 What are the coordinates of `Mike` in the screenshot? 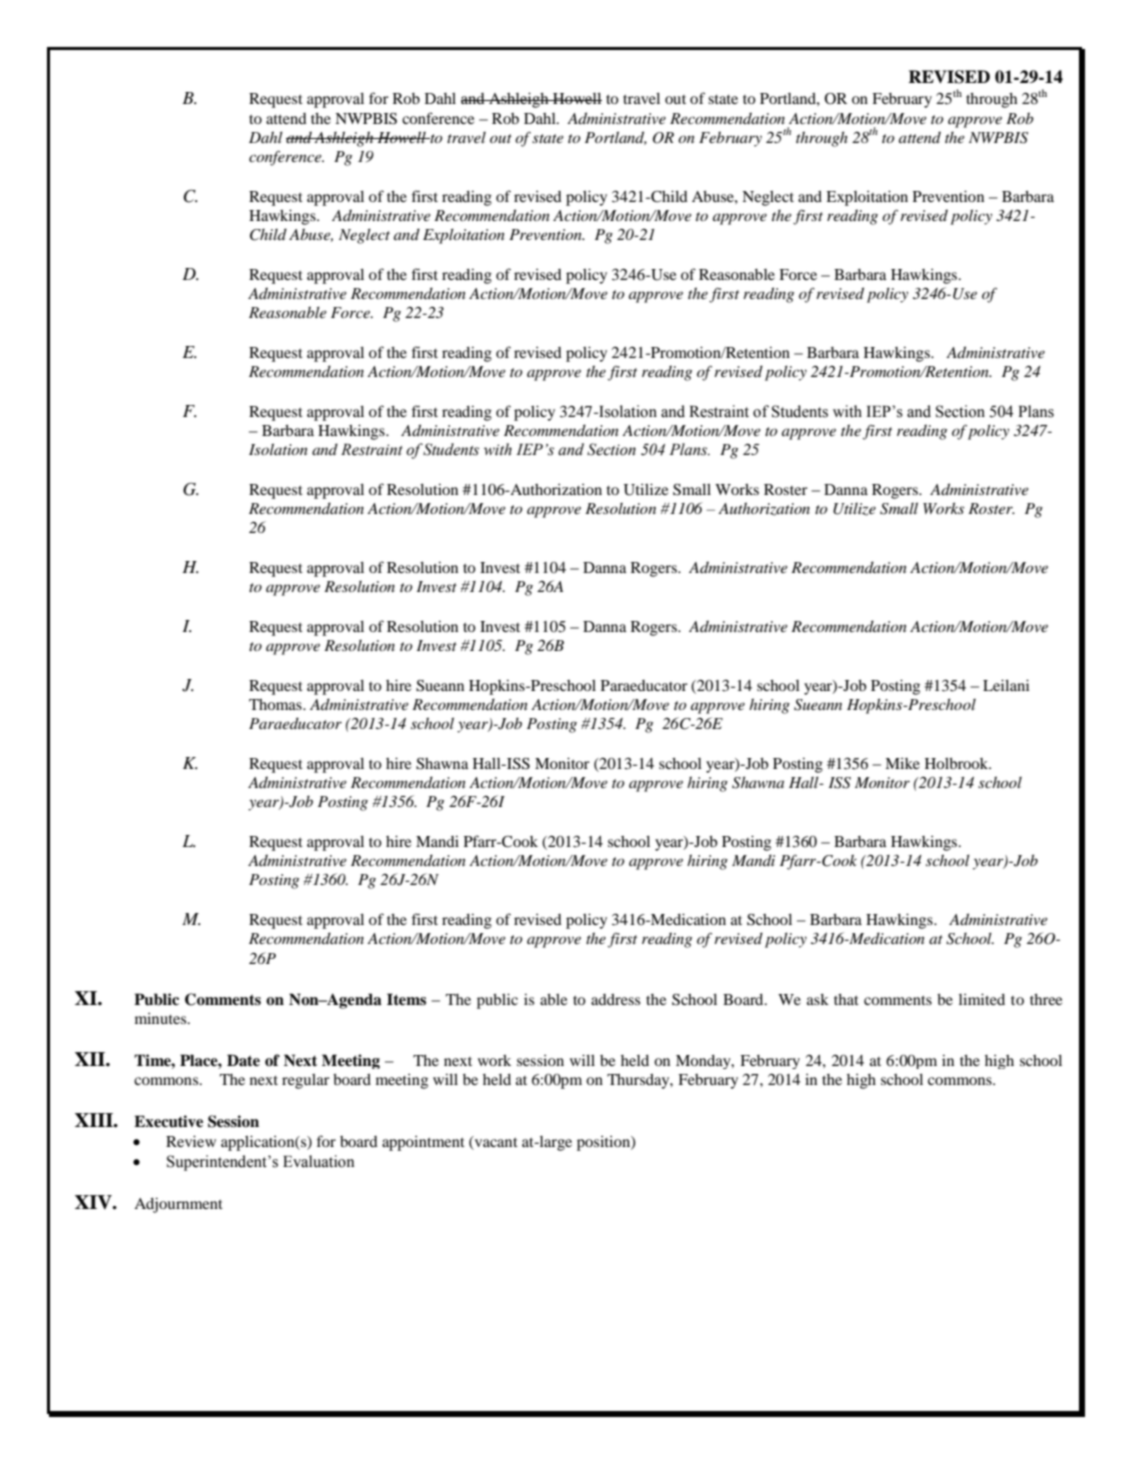 It's located at (902, 763).
